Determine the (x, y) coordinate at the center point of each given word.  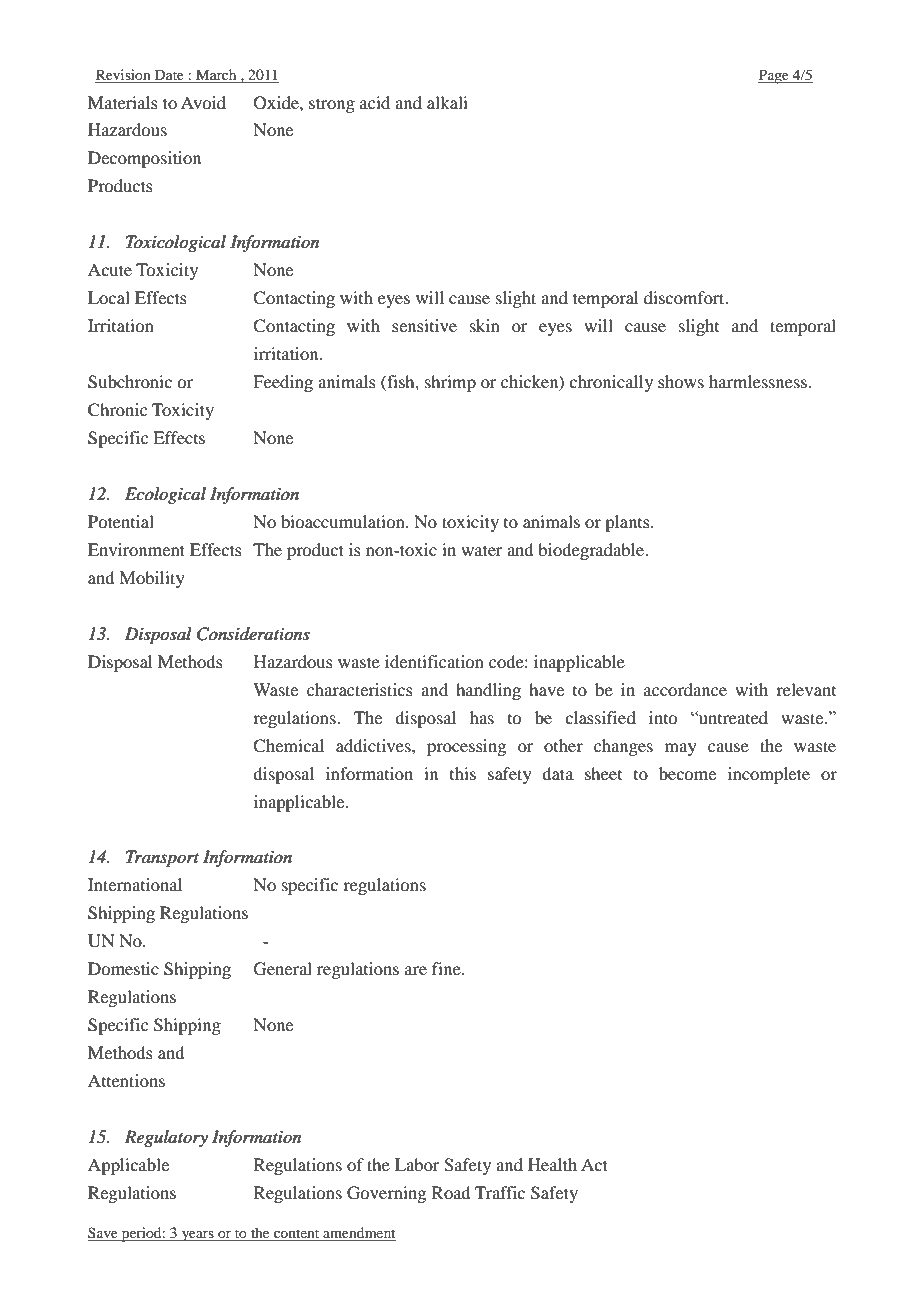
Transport (162, 859)
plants (628, 523)
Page (774, 76)
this (463, 773)
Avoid (203, 102)
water (482, 550)
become (687, 773)
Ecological (165, 495)
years (197, 1236)
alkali (447, 102)
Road (451, 1192)
